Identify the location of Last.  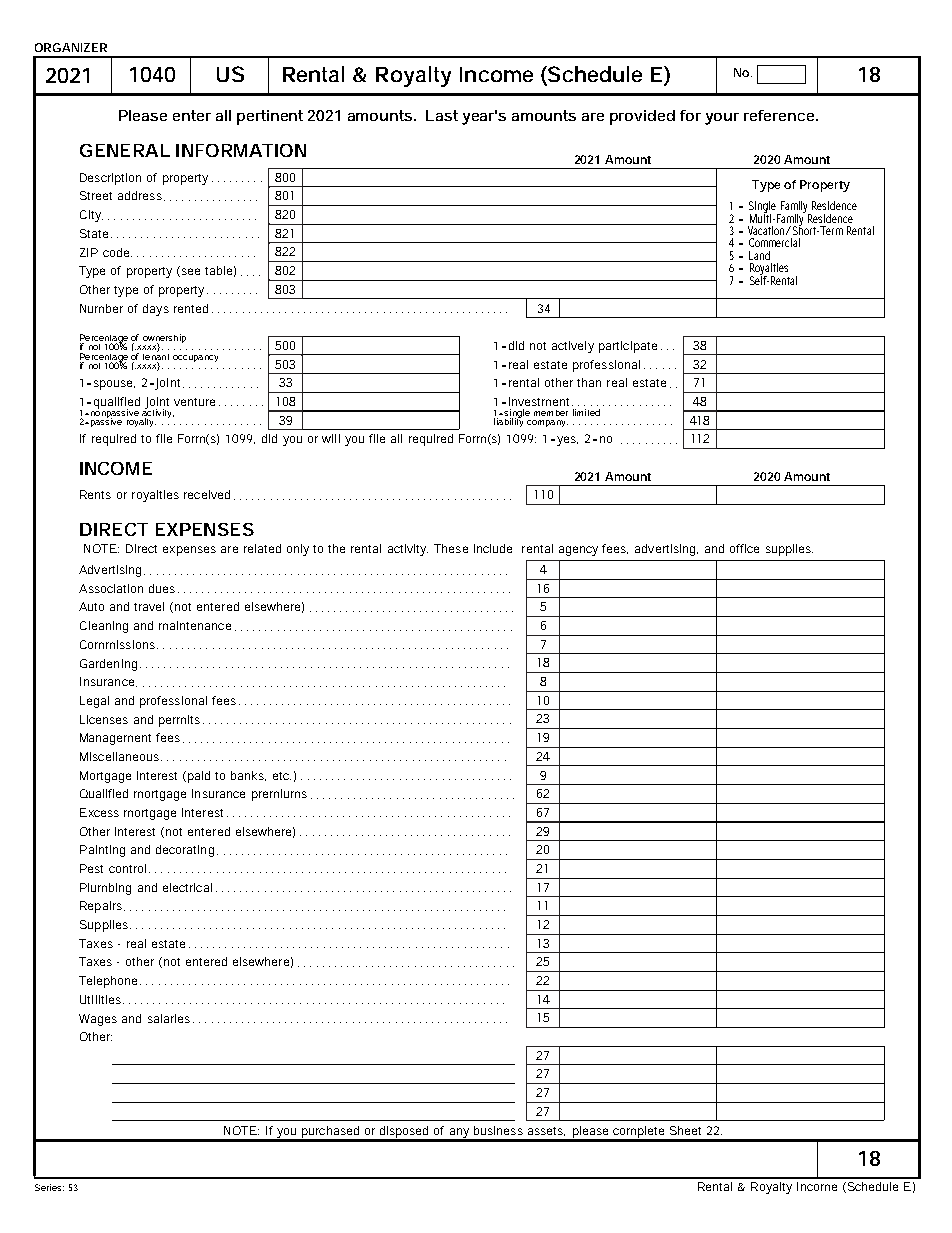
(442, 115).
